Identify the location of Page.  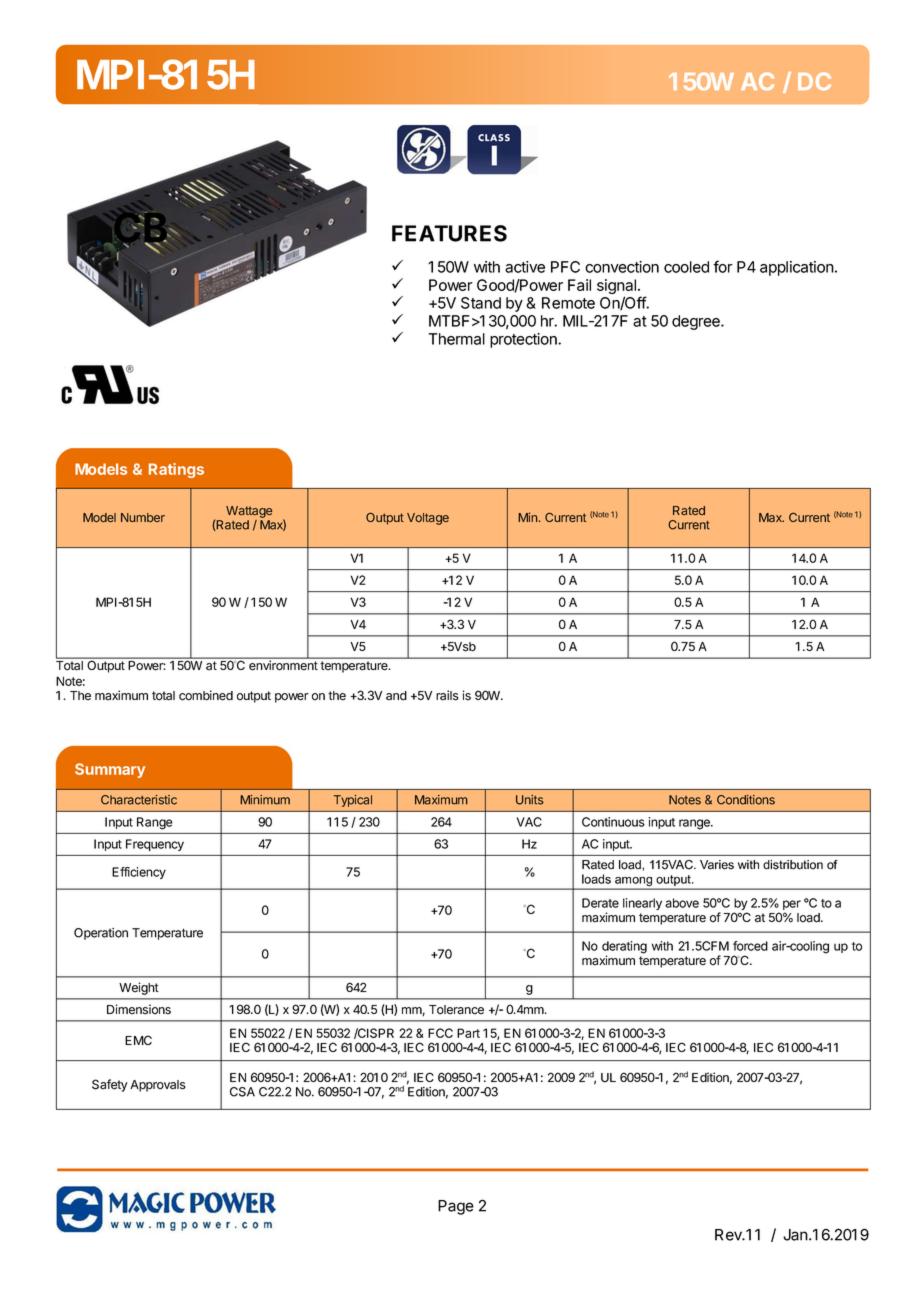
(456, 1207).
